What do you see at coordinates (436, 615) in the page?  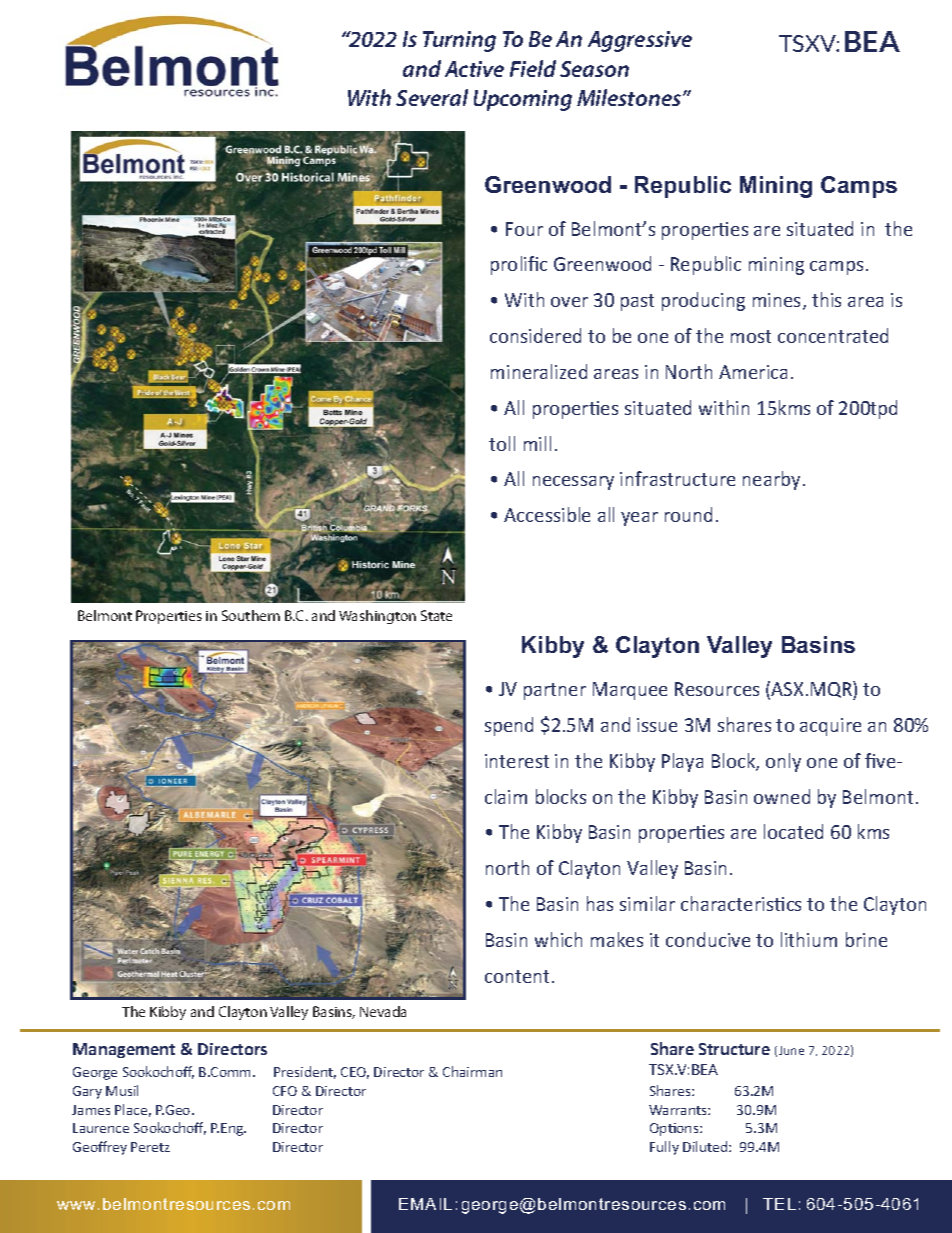 I see `State` at bounding box center [436, 615].
